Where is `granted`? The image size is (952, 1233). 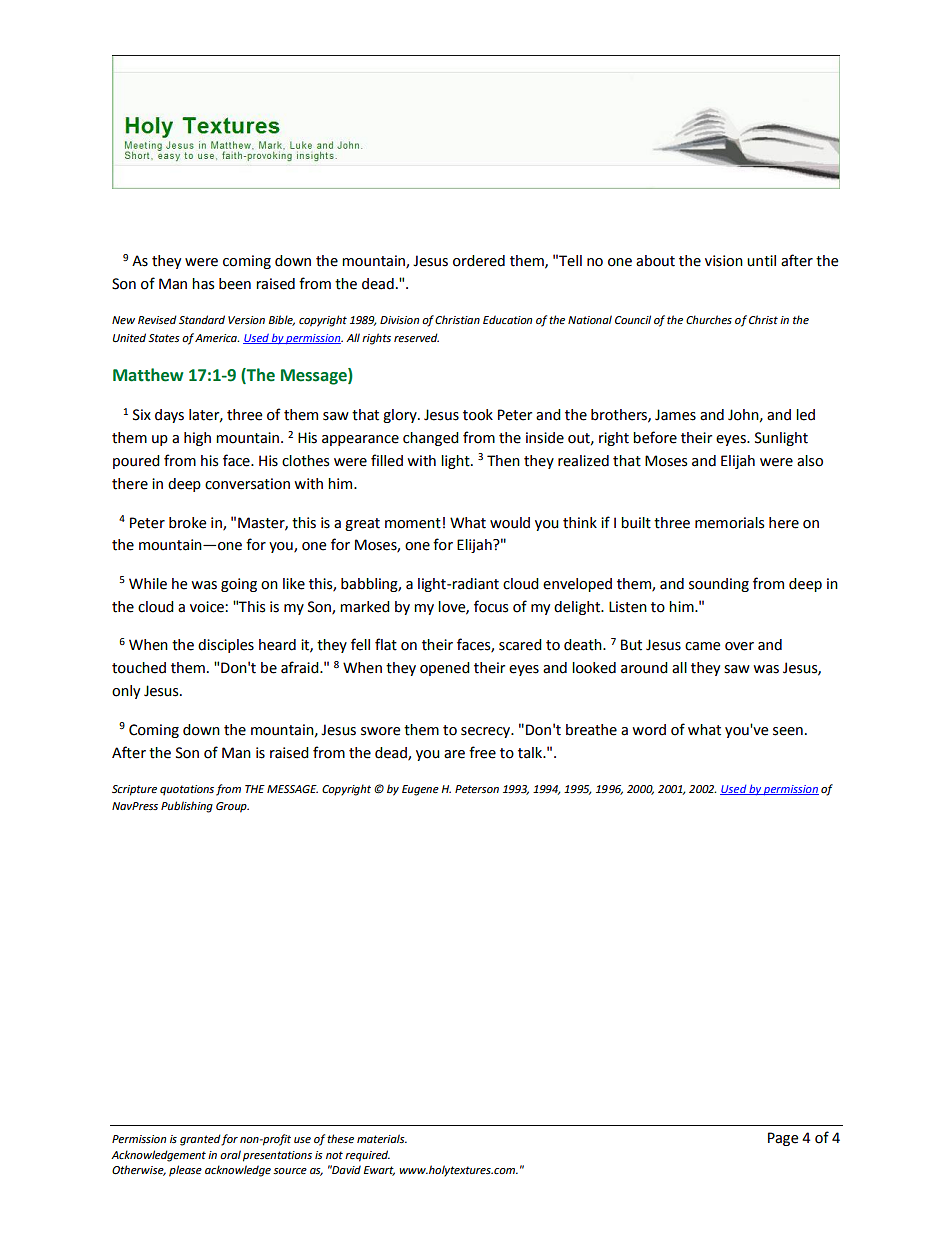
granted is located at coordinates (201, 1140).
